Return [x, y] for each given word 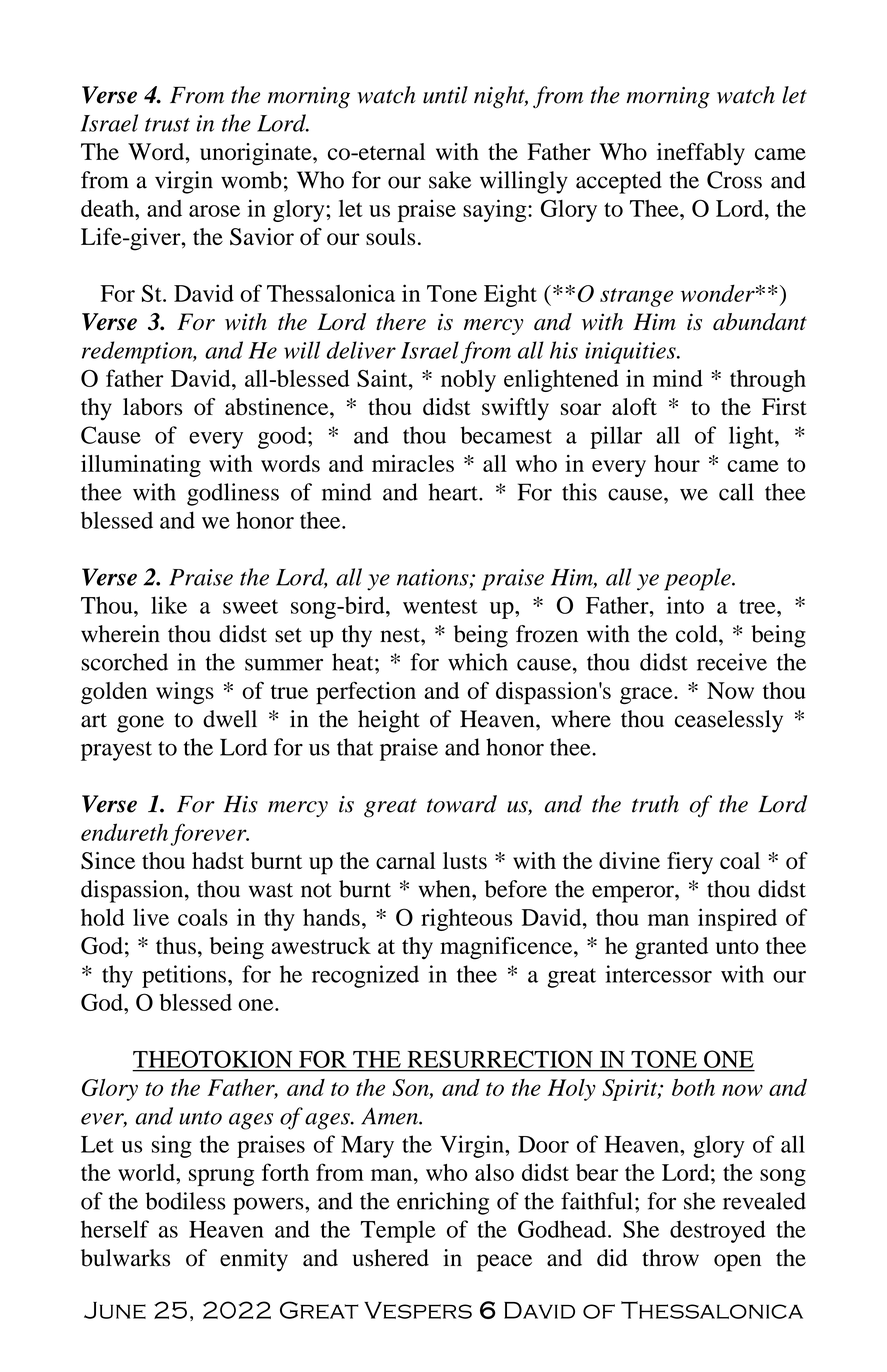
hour [677, 463]
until [445, 95]
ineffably [701, 154]
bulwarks [125, 1258]
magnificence [507, 948]
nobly [468, 381]
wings [185, 693]
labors [152, 407]
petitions [184, 976]
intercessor [658, 974]
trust [167, 125]
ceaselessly [729, 721]
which [478, 662]
